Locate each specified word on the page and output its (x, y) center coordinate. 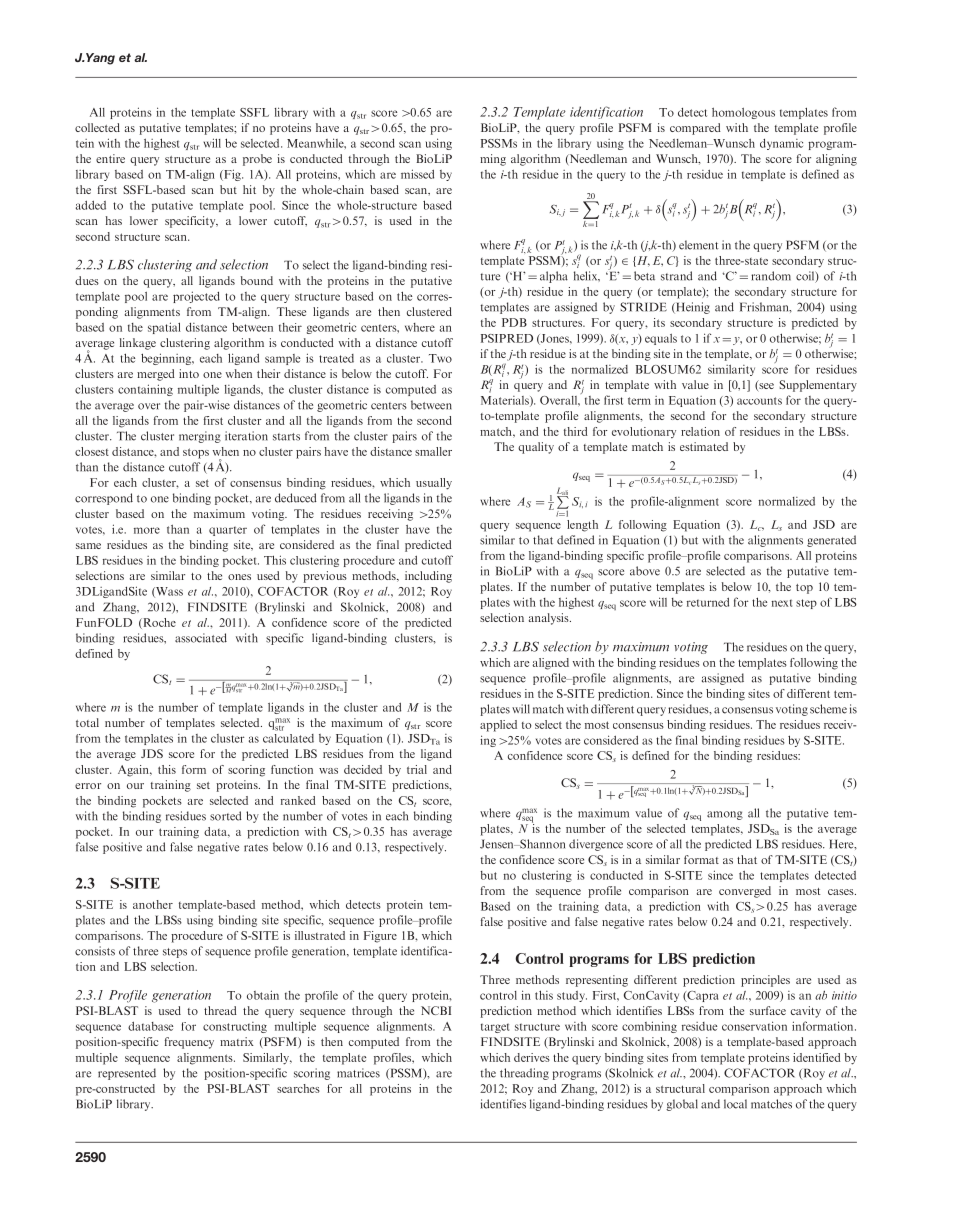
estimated (704, 446)
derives (532, 1057)
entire (110, 158)
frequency (189, 1043)
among (725, 815)
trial (417, 769)
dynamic (781, 144)
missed (417, 174)
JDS (152, 753)
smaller (433, 451)
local (735, 1104)
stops (196, 453)
